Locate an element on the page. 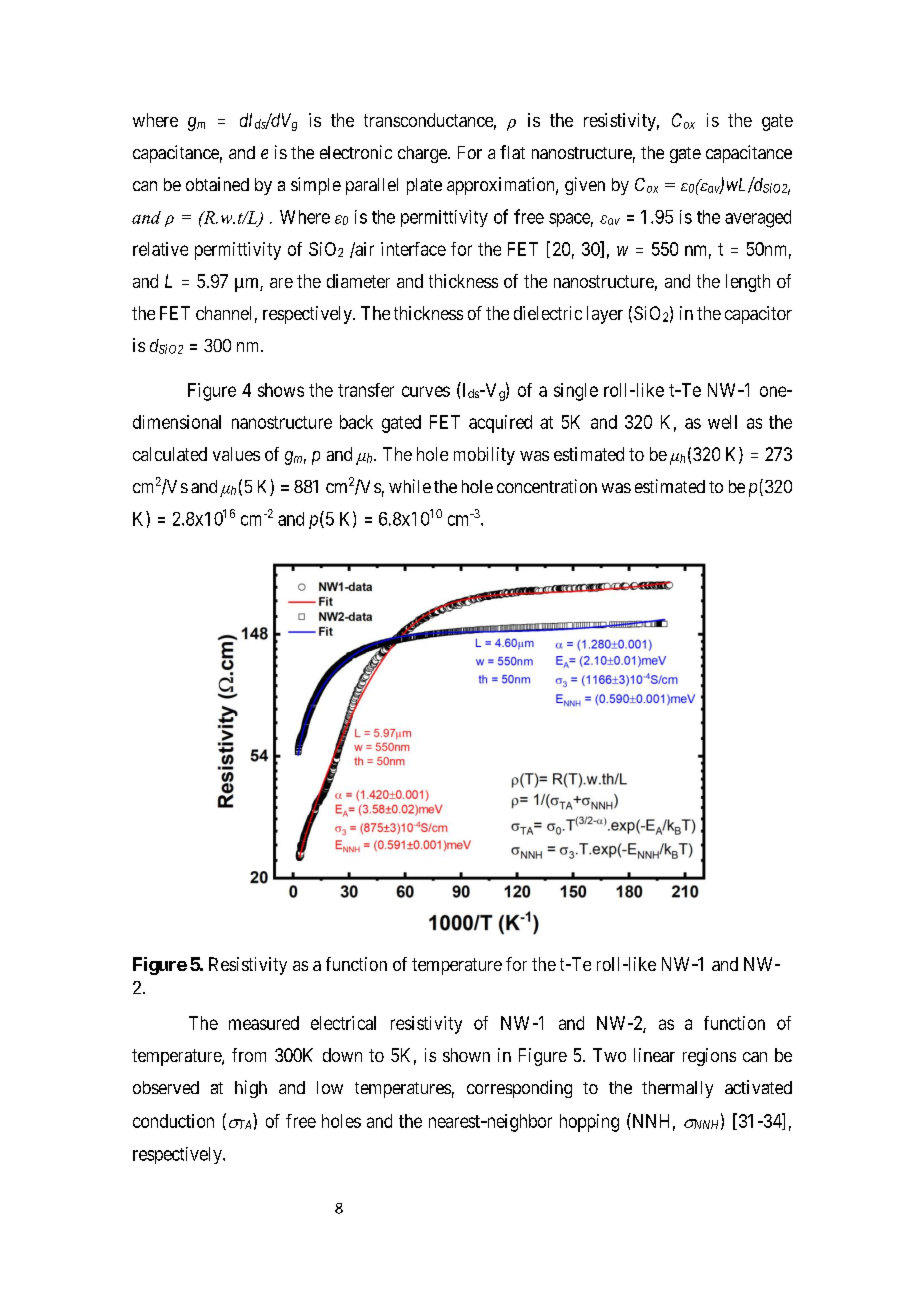  well is located at coordinates (722, 422).
